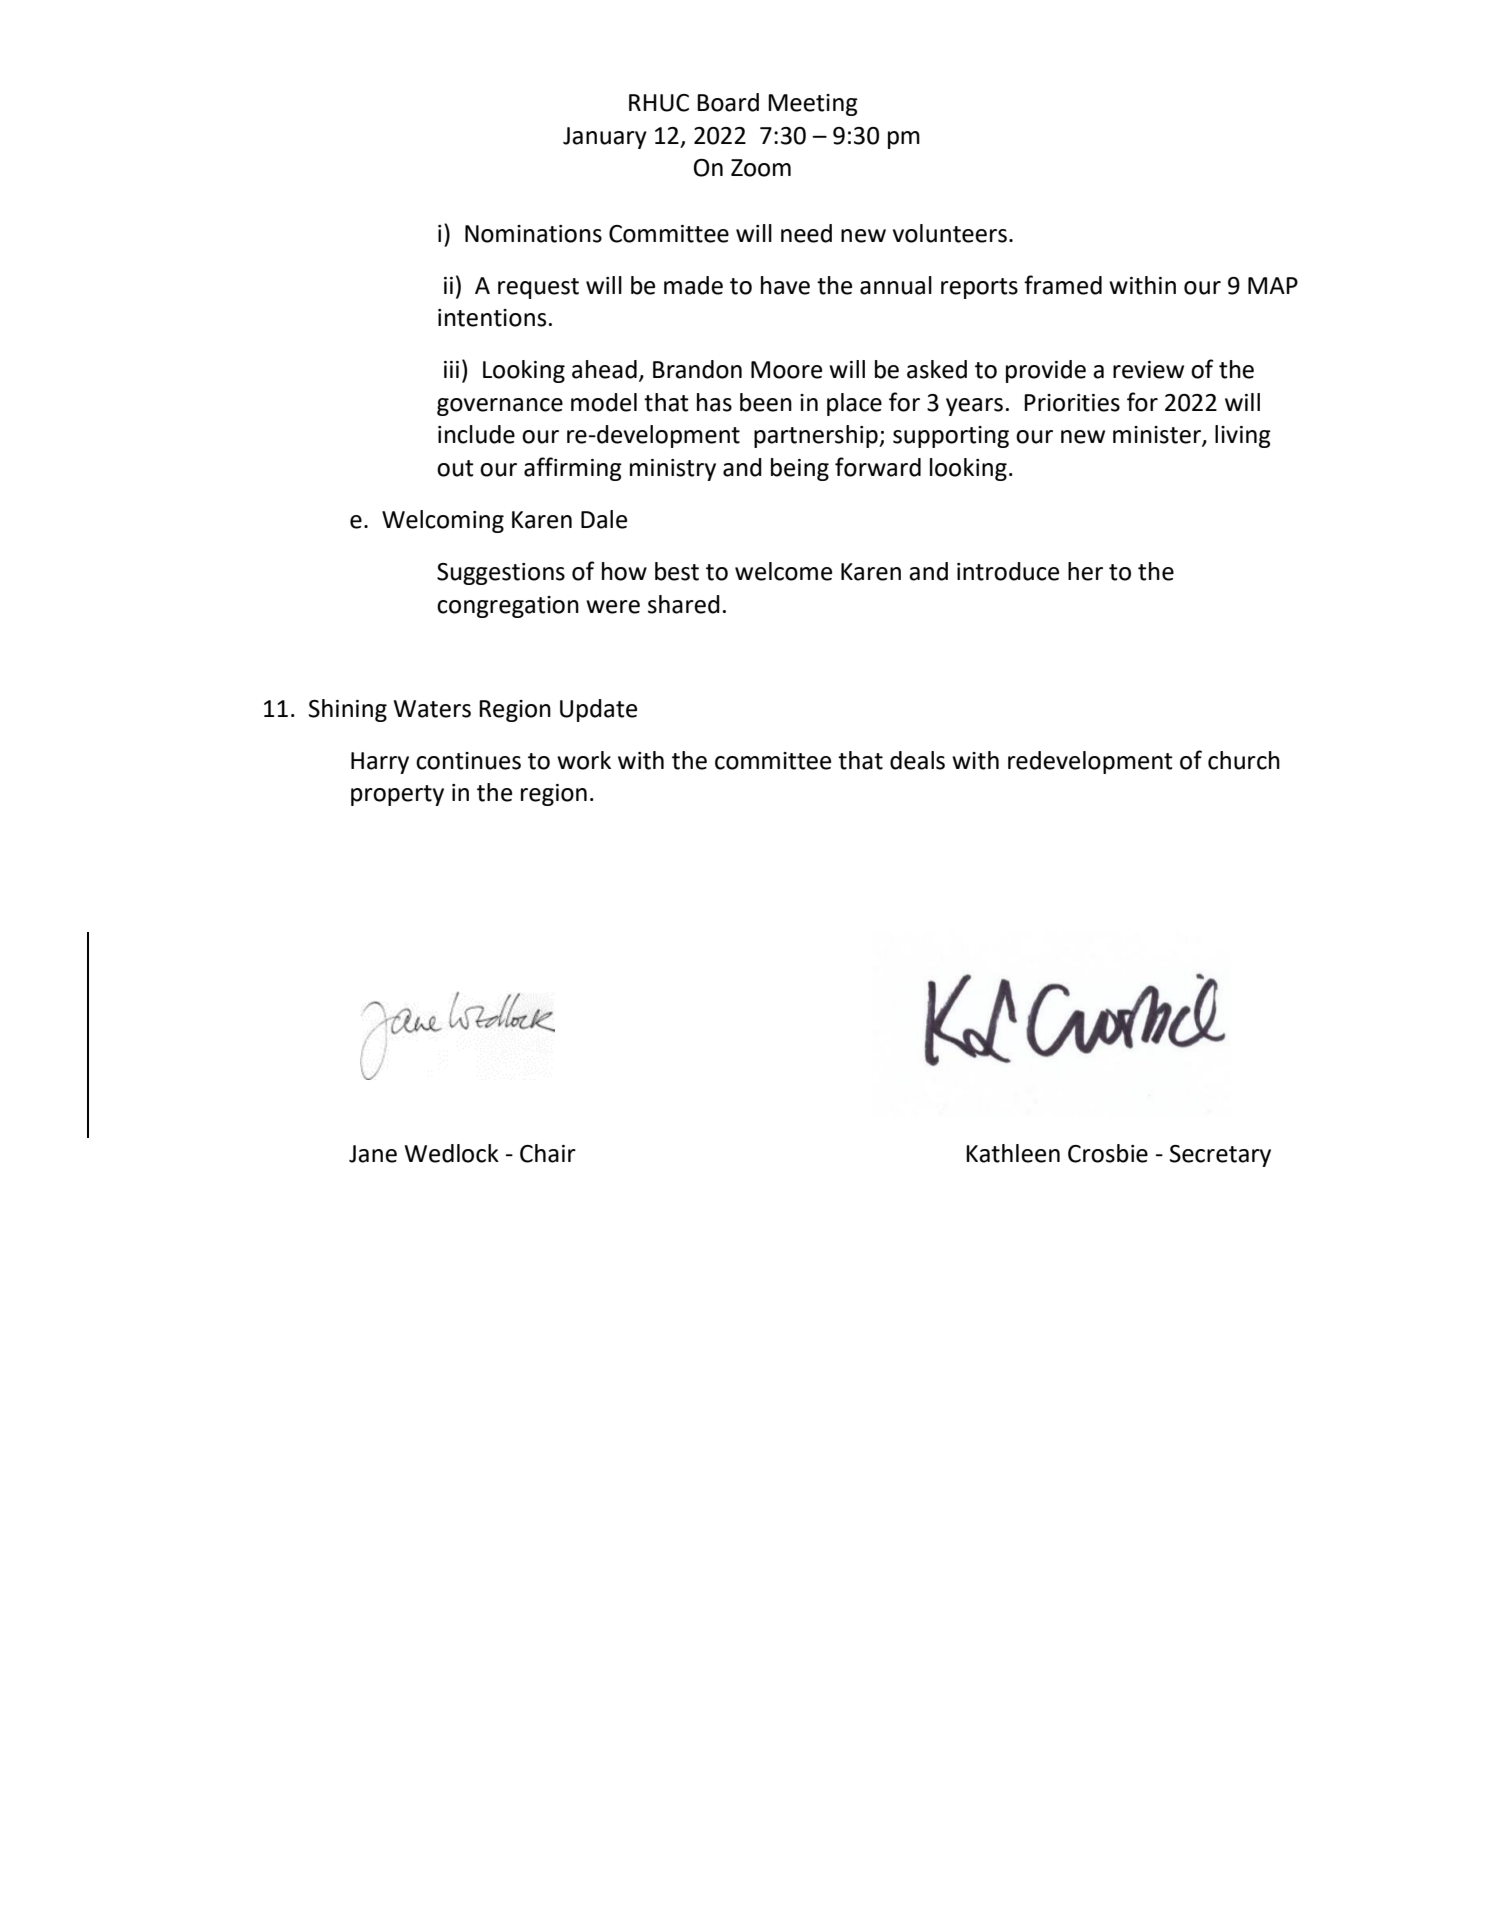 The width and height of the screenshot is (1485, 1922). Describe the element at coordinates (1244, 760) in the screenshot. I see `church` at that location.
